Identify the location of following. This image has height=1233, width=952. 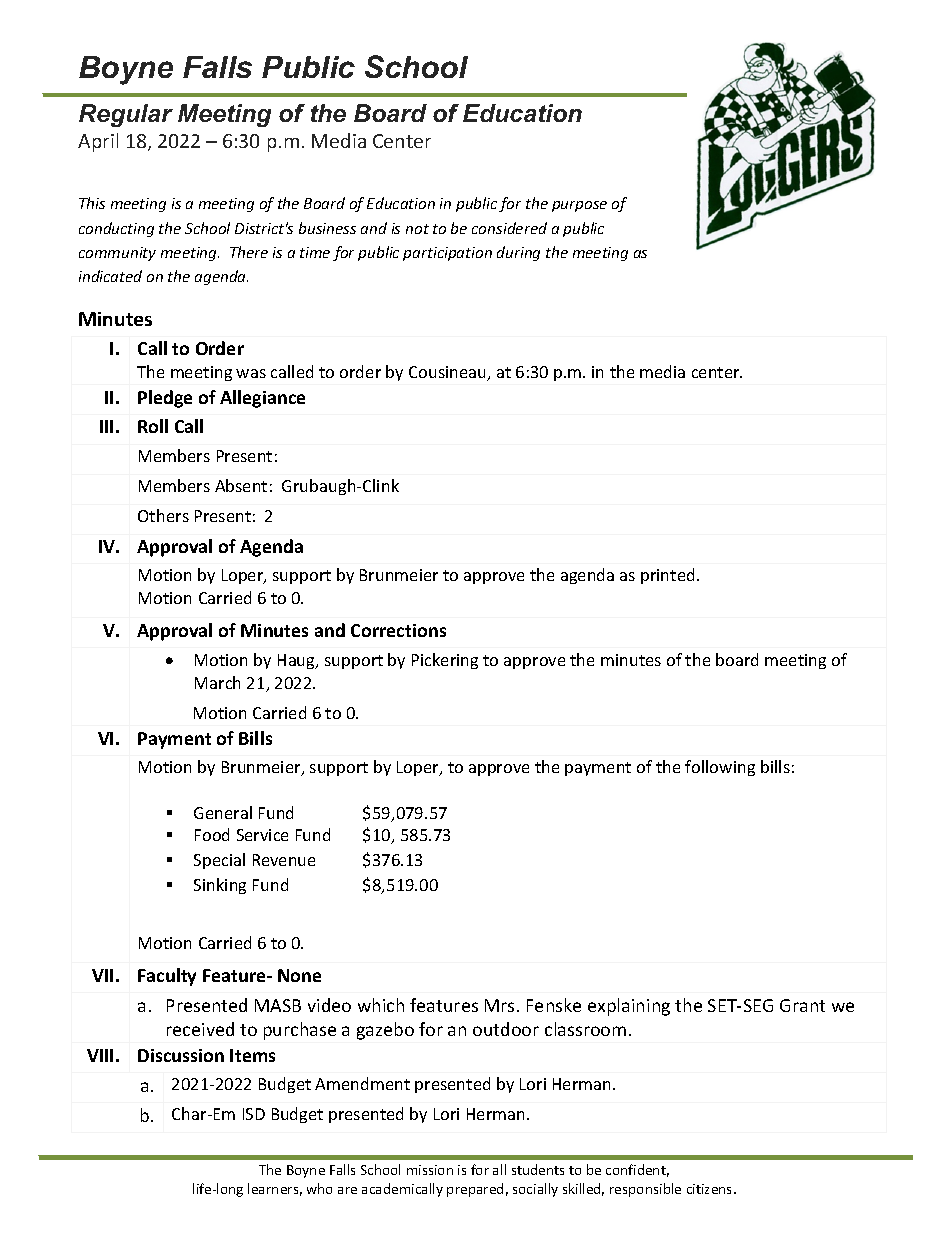
(720, 768).
